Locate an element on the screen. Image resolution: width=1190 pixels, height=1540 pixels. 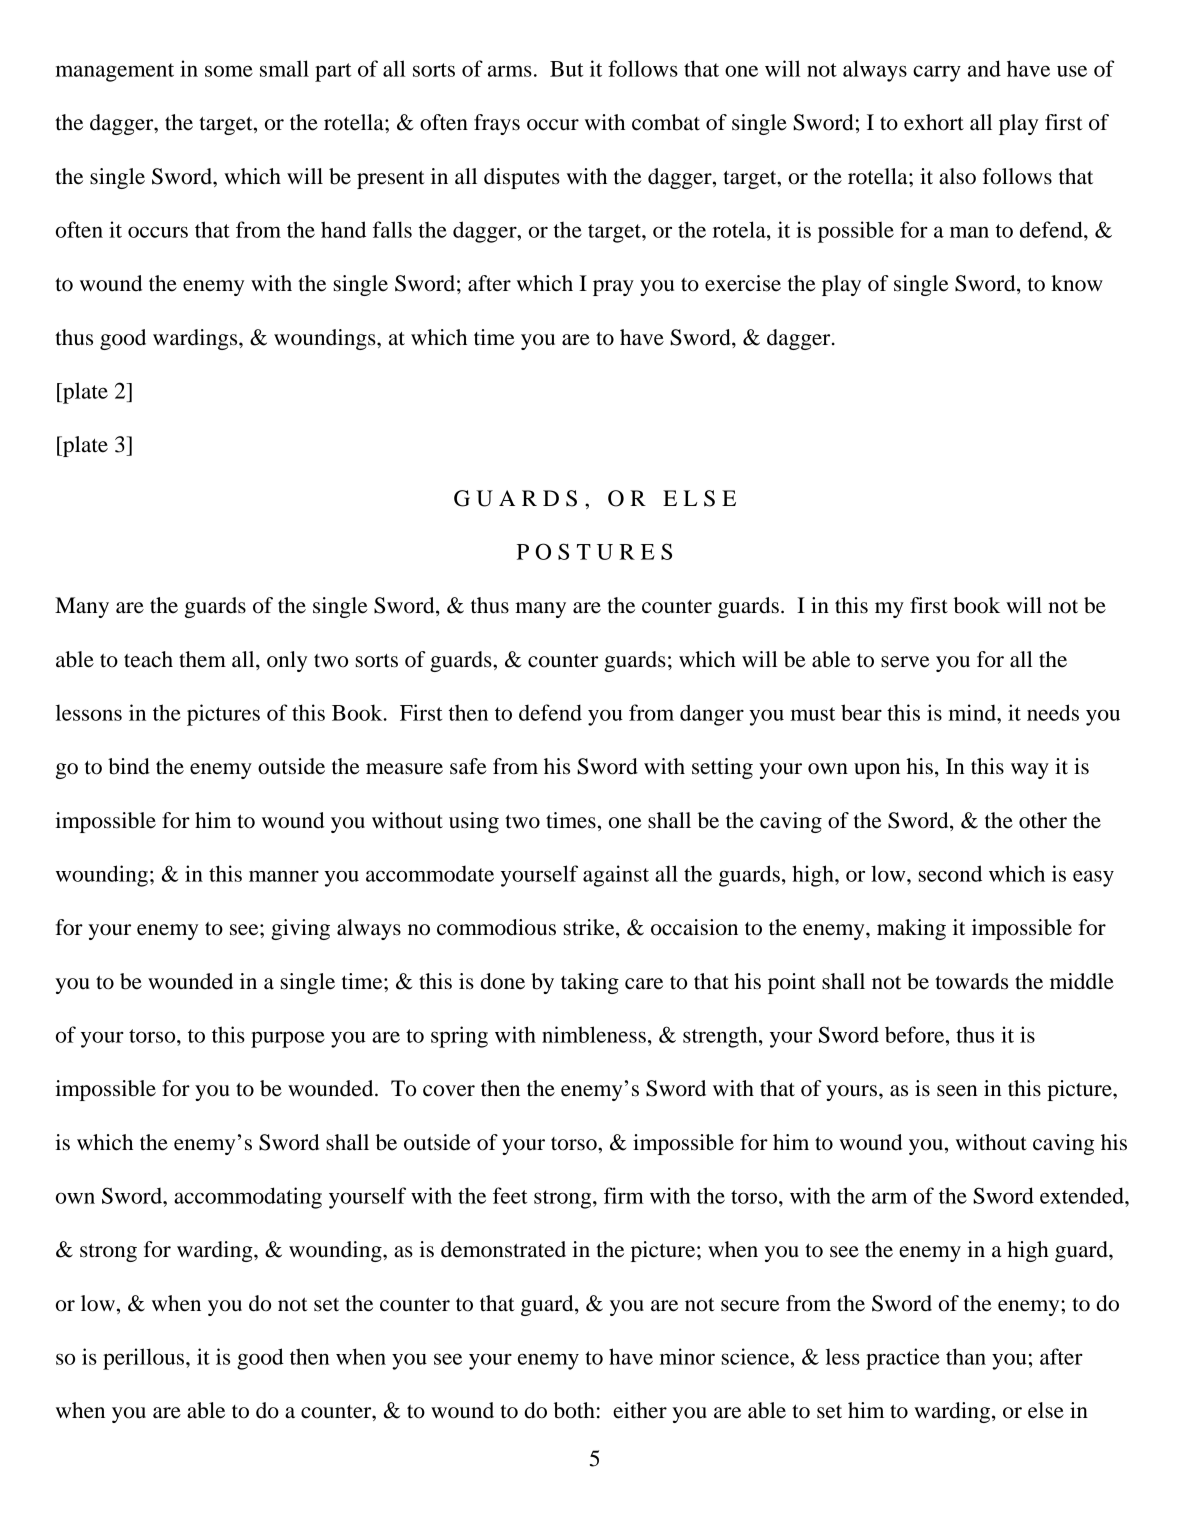
danger is located at coordinates (712, 715).
